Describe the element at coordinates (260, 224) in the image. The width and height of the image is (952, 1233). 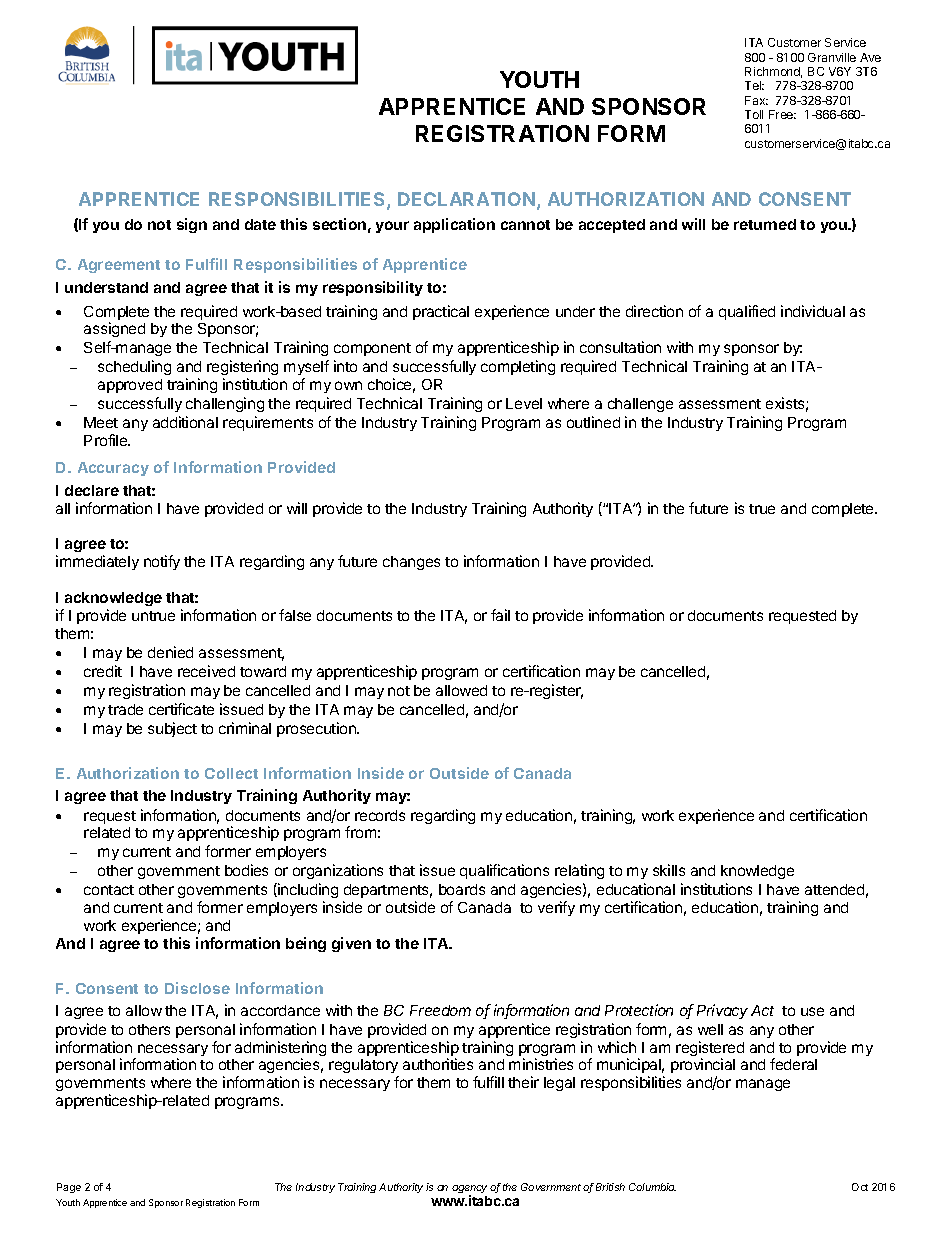
I see `date` at that location.
